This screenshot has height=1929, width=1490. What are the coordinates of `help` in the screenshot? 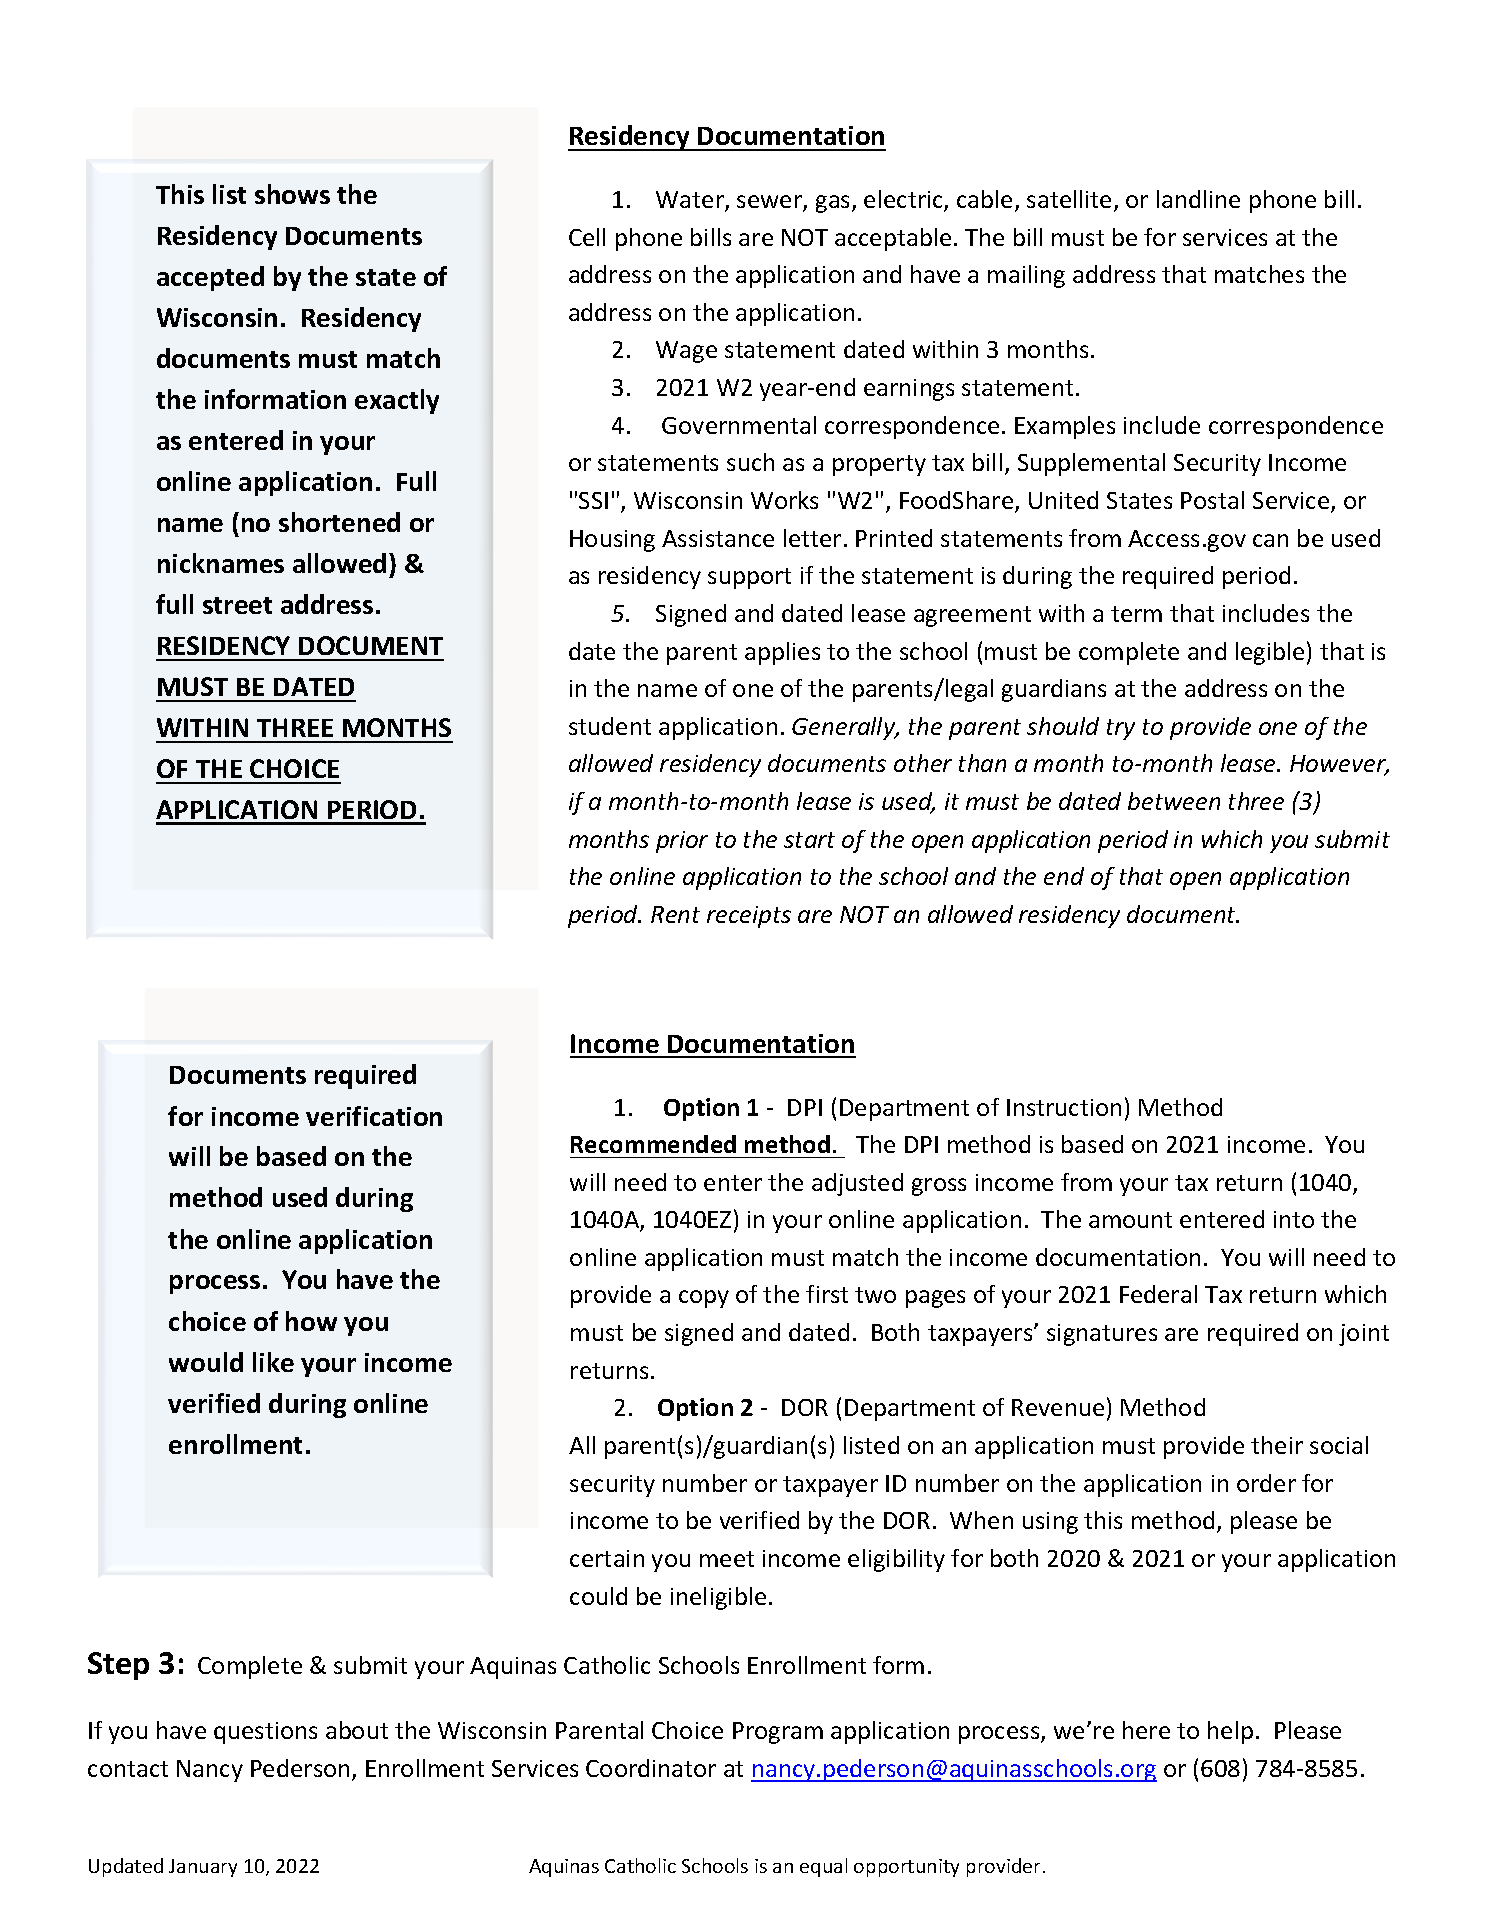 It's located at (1230, 1732).
